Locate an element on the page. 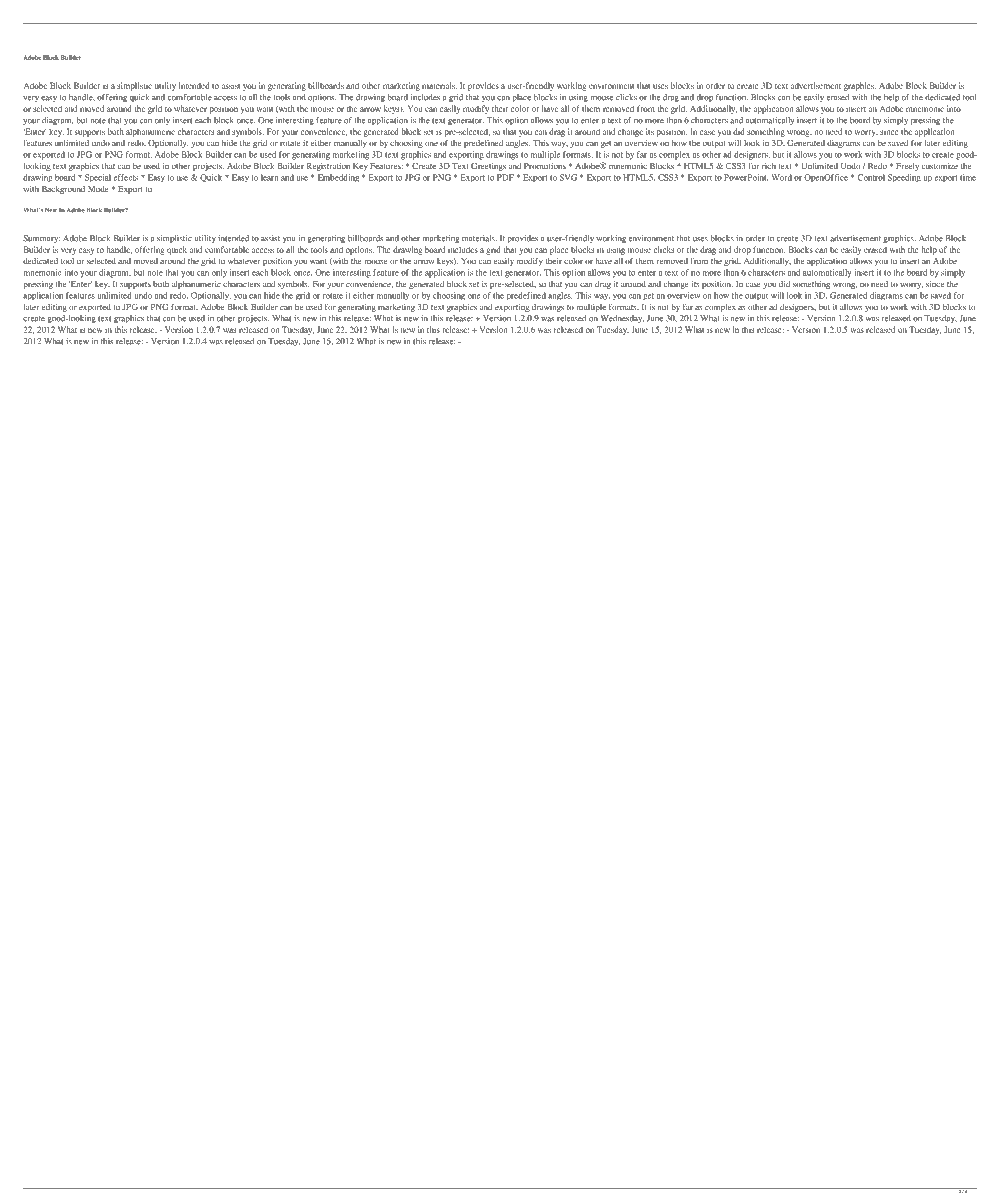 This image has width=1000, height=1204. Summary is located at coordinates (41, 239).
